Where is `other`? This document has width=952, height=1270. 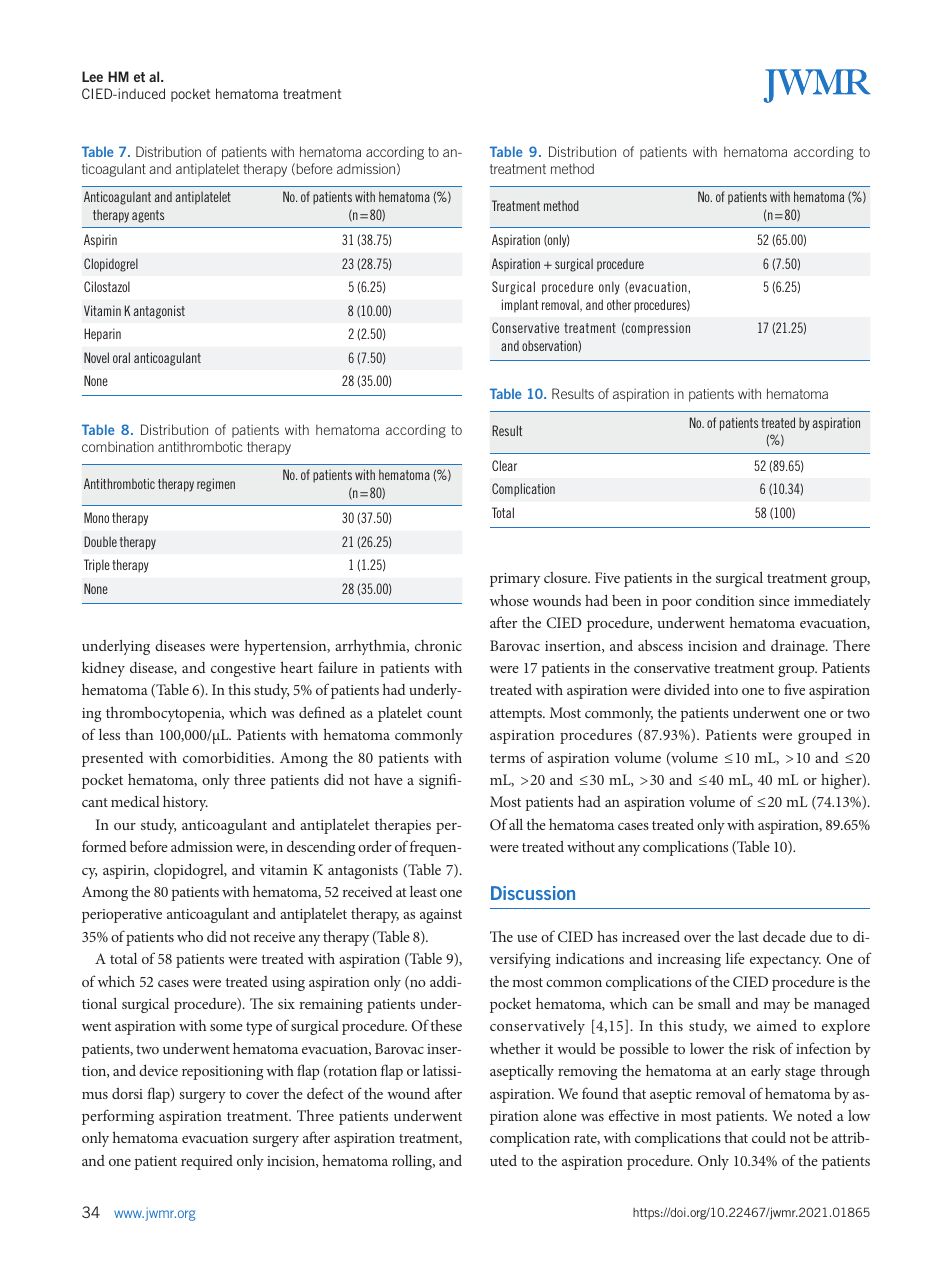
other is located at coordinates (619, 304).
